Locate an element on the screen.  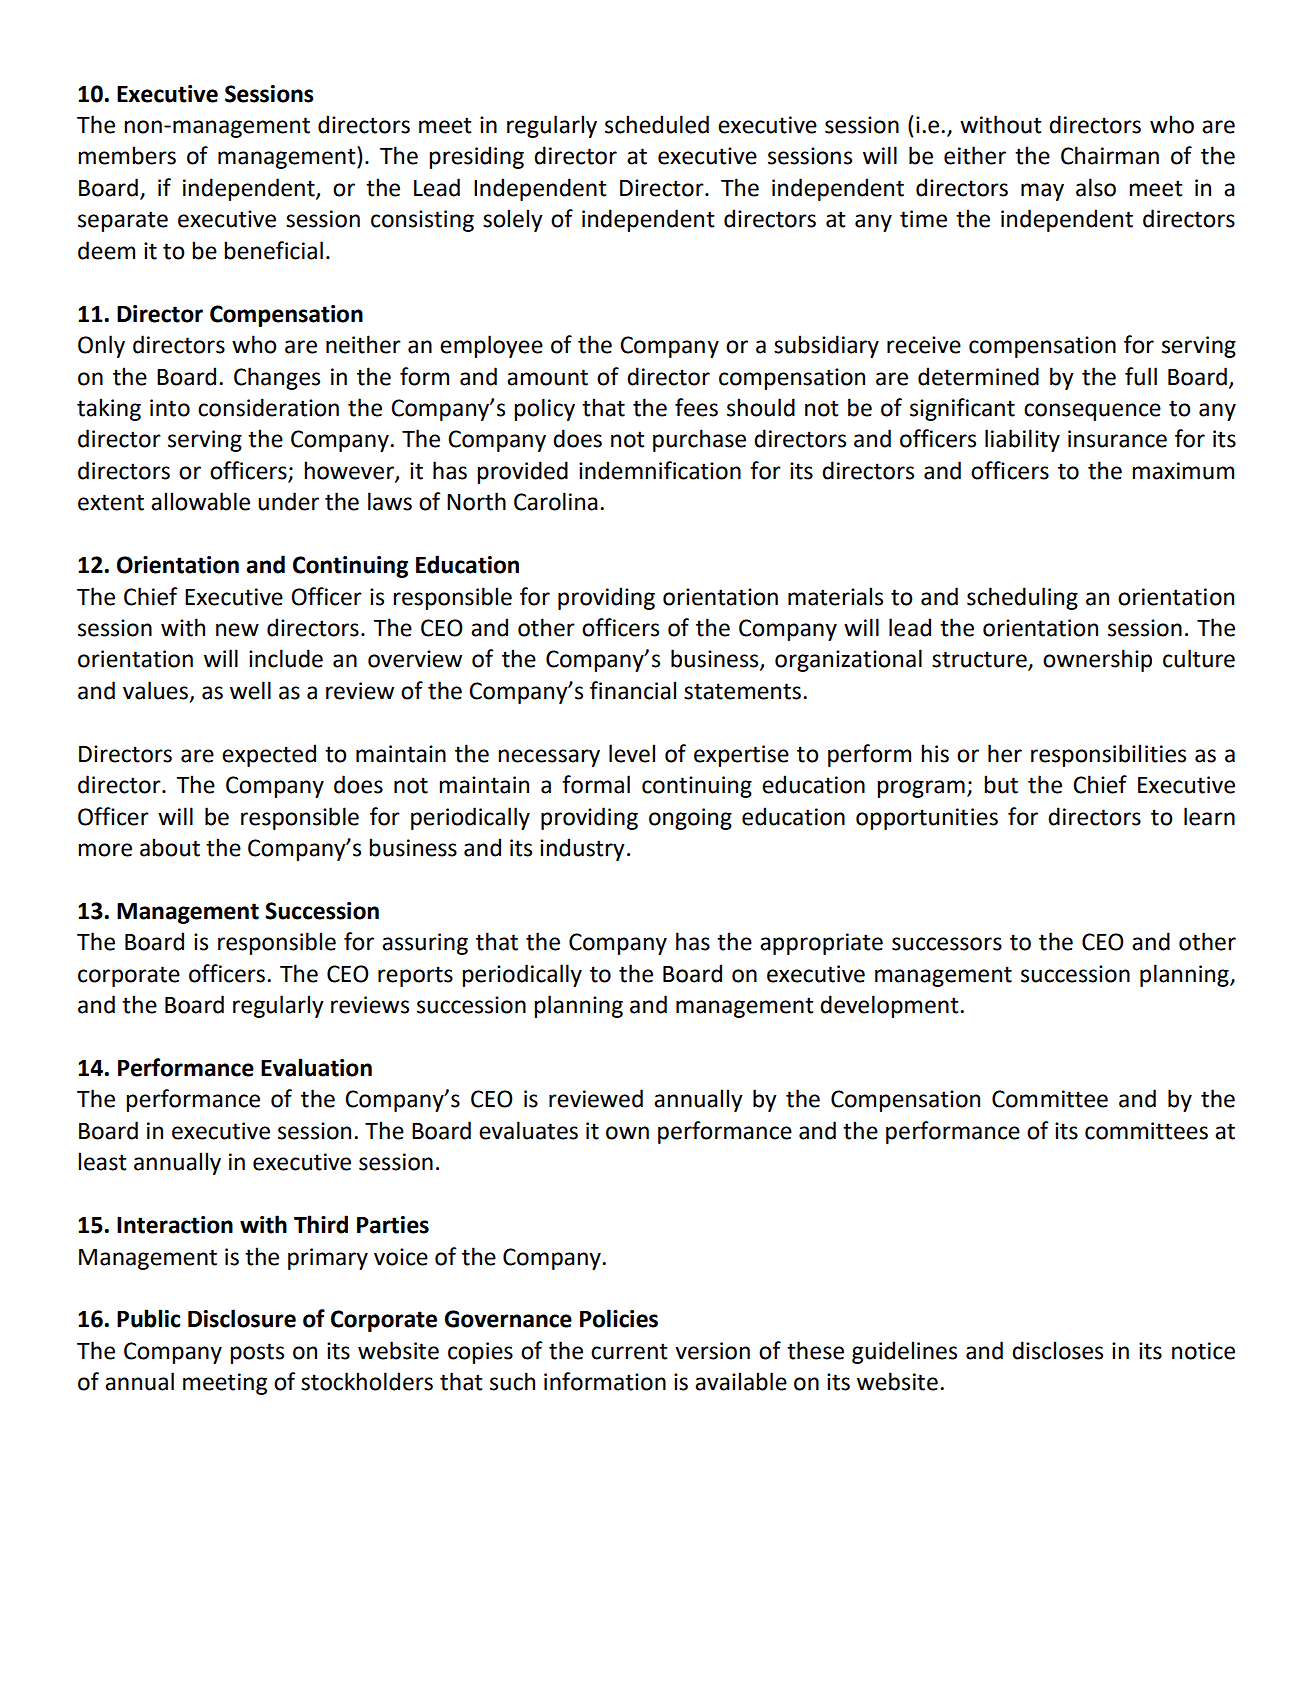
members is located at coordinates (127, 155).
